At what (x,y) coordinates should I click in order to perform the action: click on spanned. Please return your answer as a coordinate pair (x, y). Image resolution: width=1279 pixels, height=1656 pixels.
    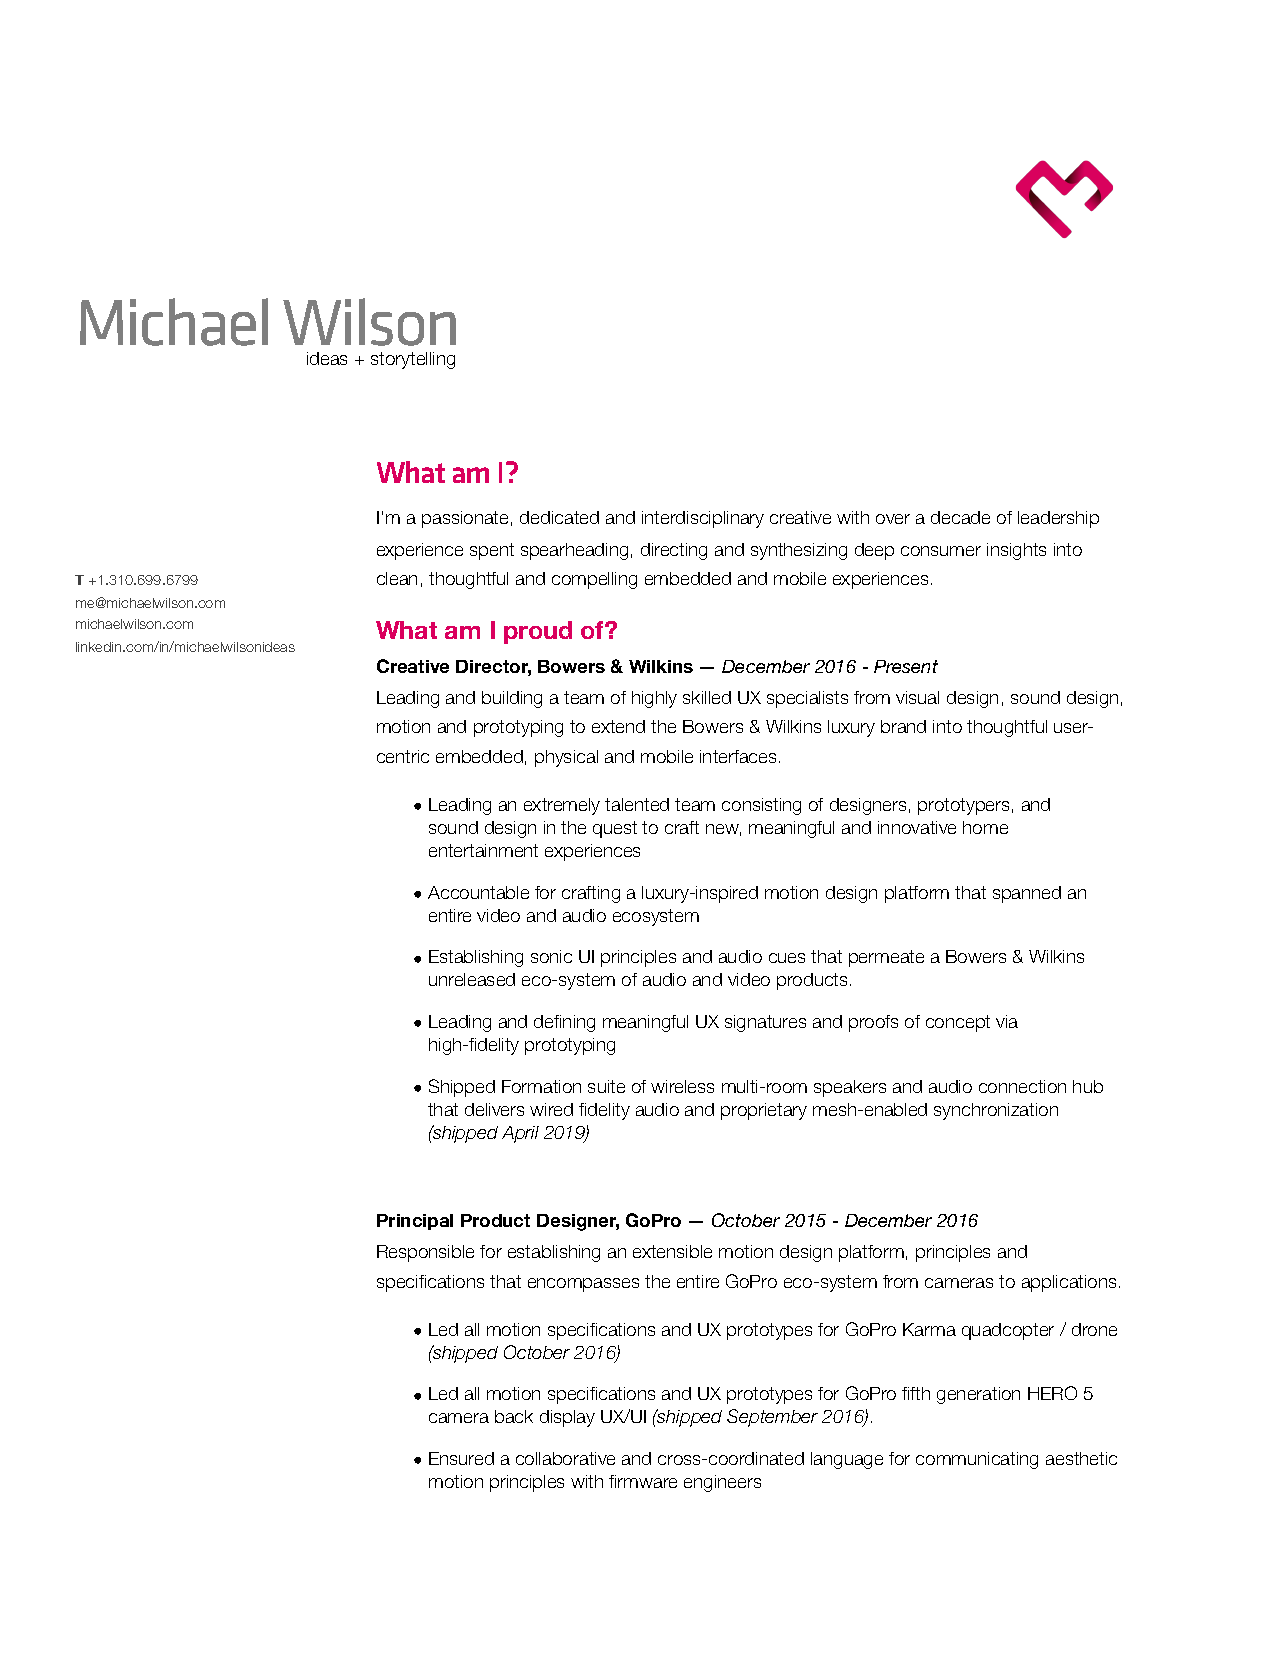
    Looking at the image, I should click on (1027, 894).
